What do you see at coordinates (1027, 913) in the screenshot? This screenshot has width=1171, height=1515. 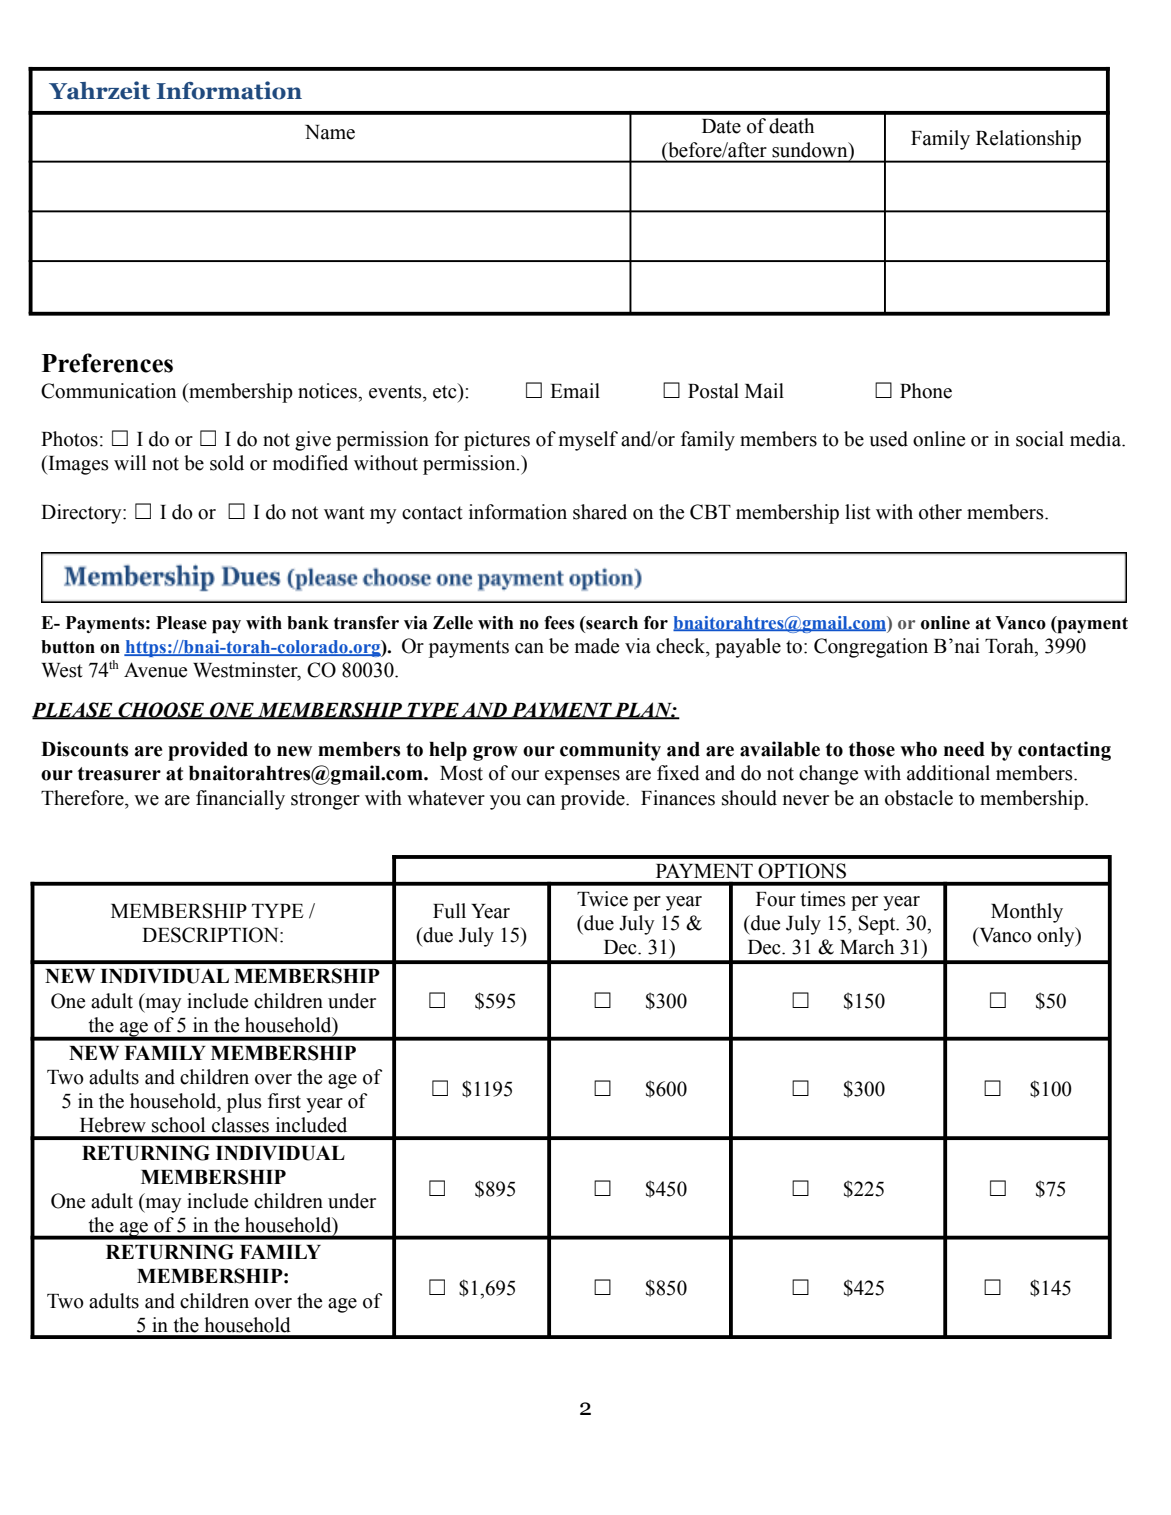 I see `Monthly` at bounding box center [1027, 913].
